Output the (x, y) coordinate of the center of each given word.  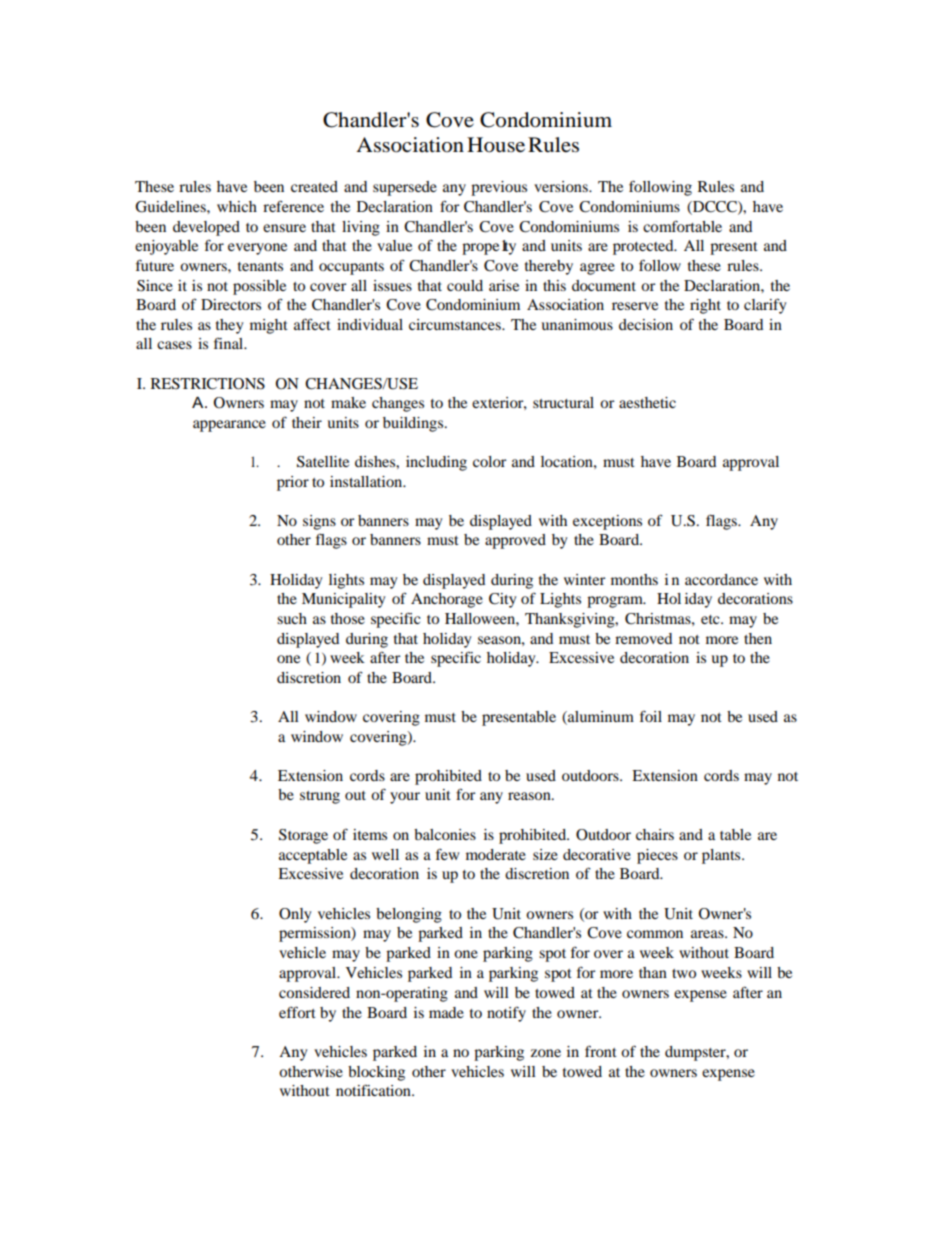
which (237, 206)
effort (297, 1012)
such (292, 618)
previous (499, 188)
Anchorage (447, 600)
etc (711, 619)
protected (644, 247)
